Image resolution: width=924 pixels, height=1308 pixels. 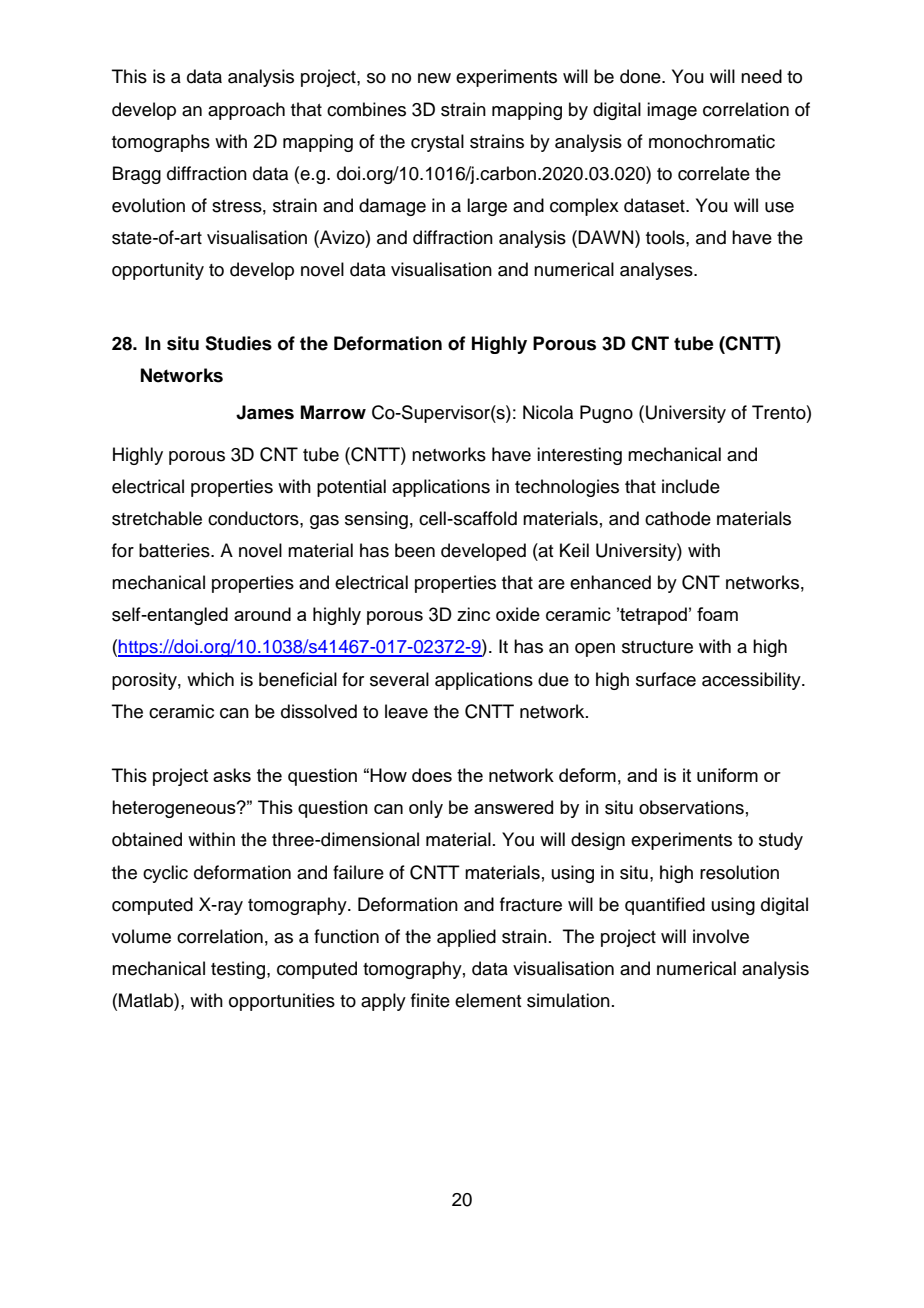 What do you see at coordinates (430, 1000) in the image?
I see `finite` at bounding box center [430, 1000].
